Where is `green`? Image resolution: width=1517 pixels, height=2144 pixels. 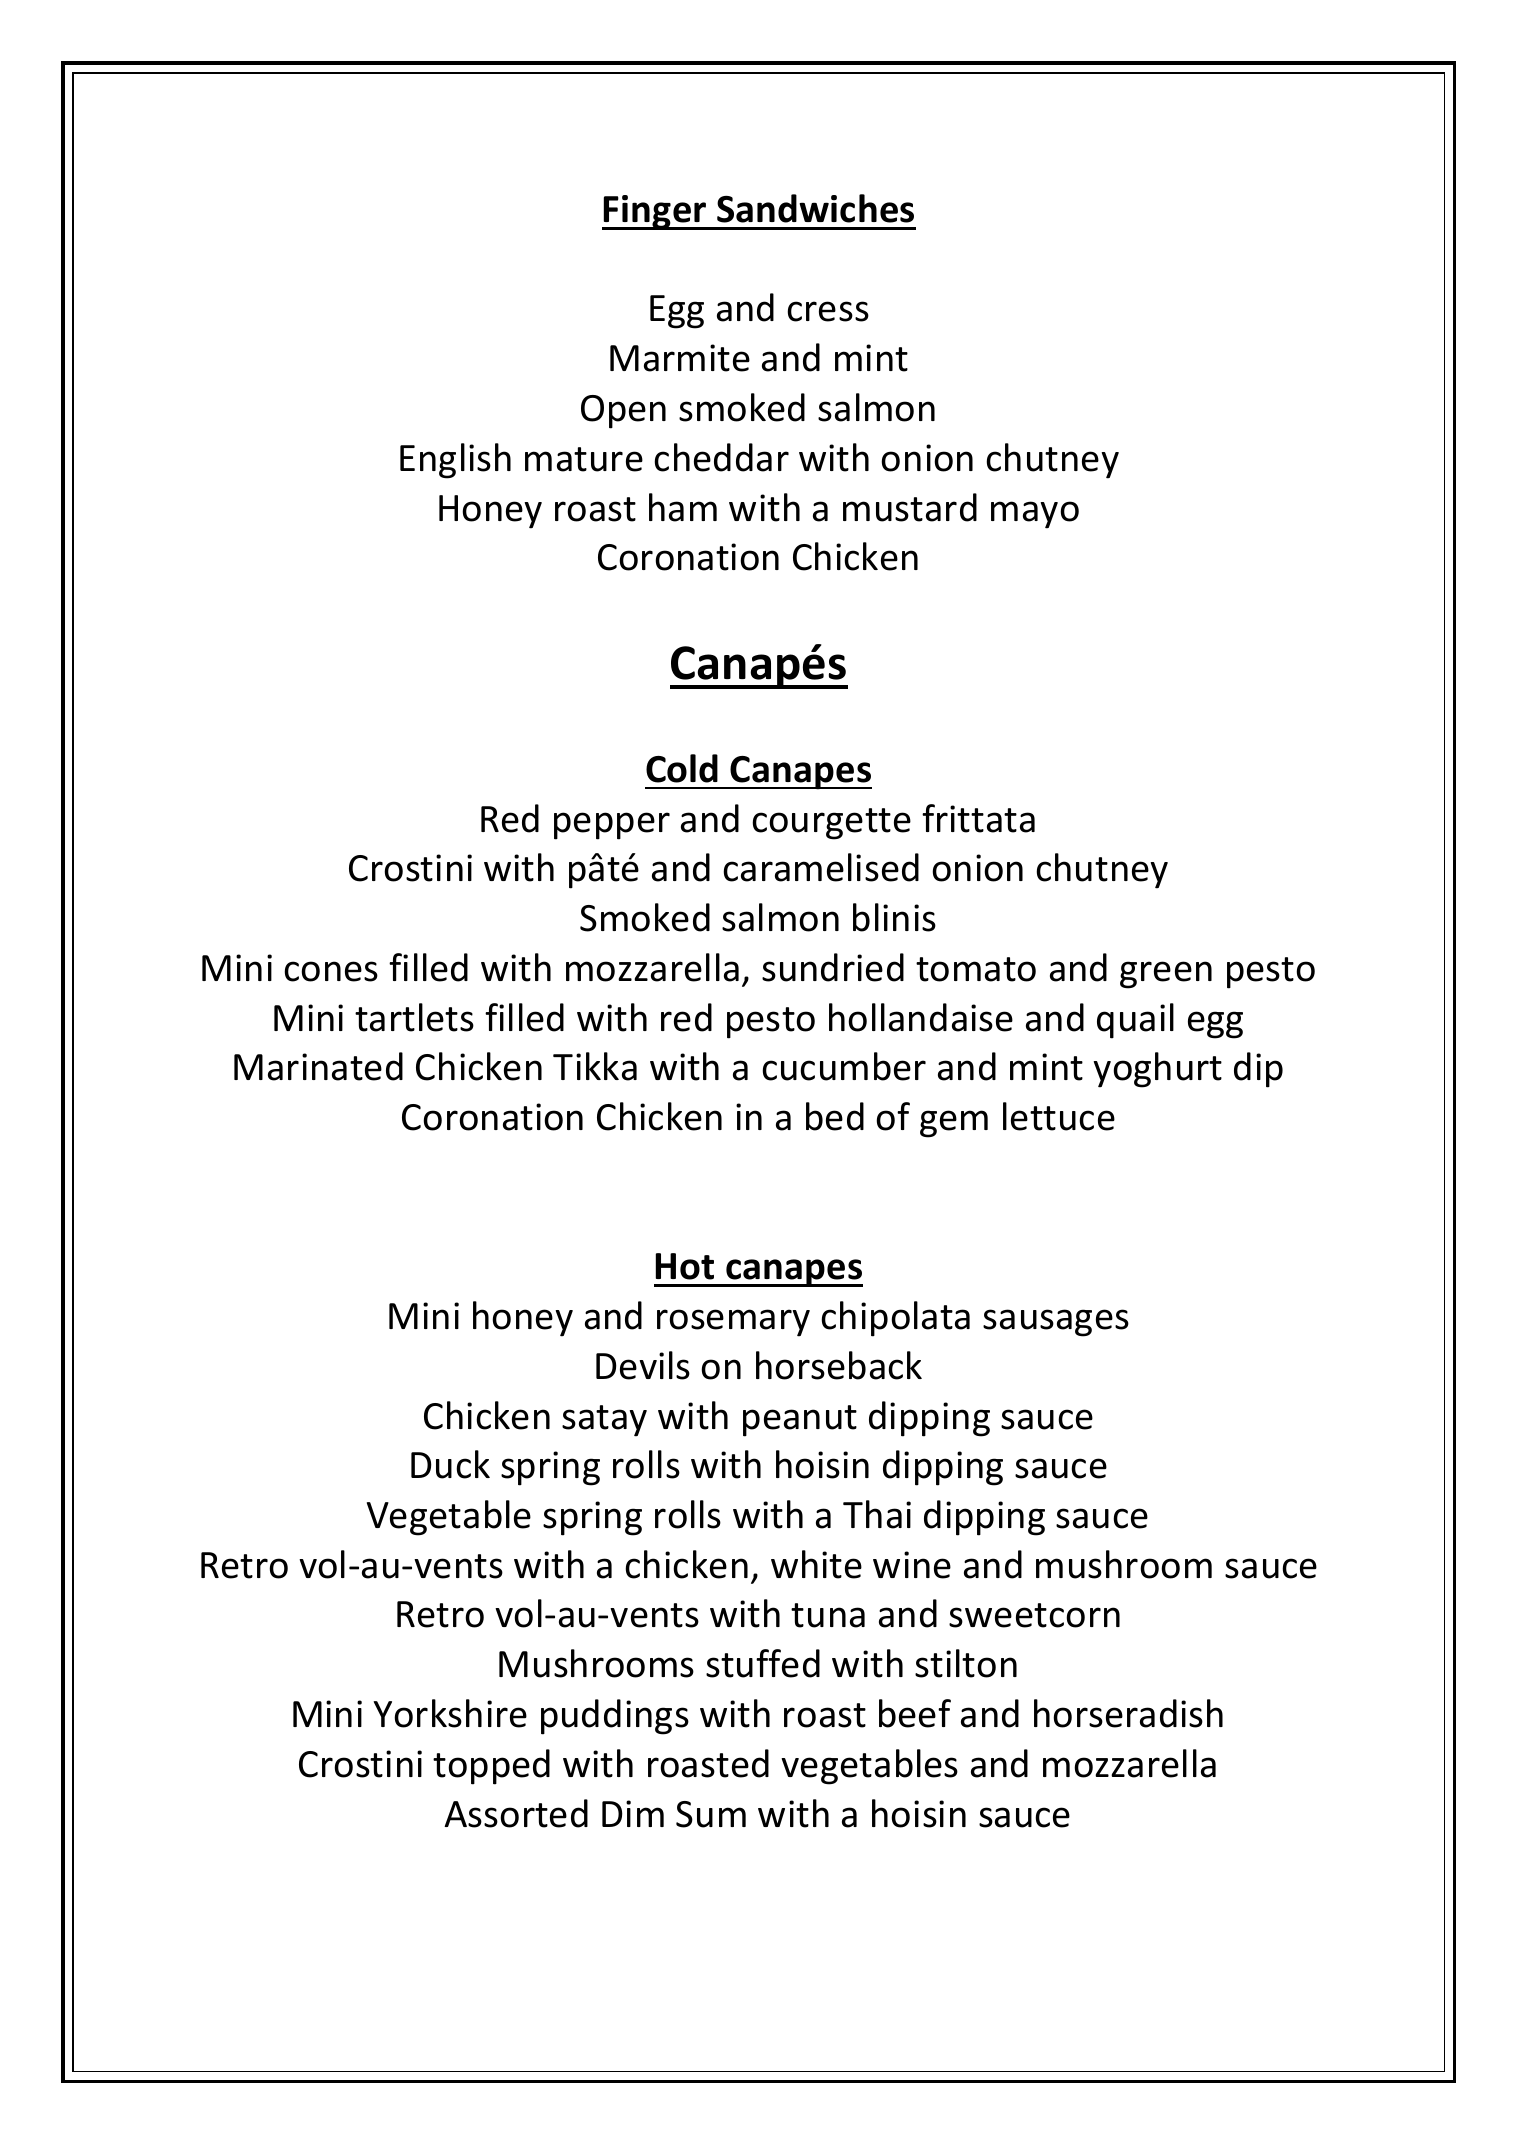
green is located at coordinates (1166, 975).
